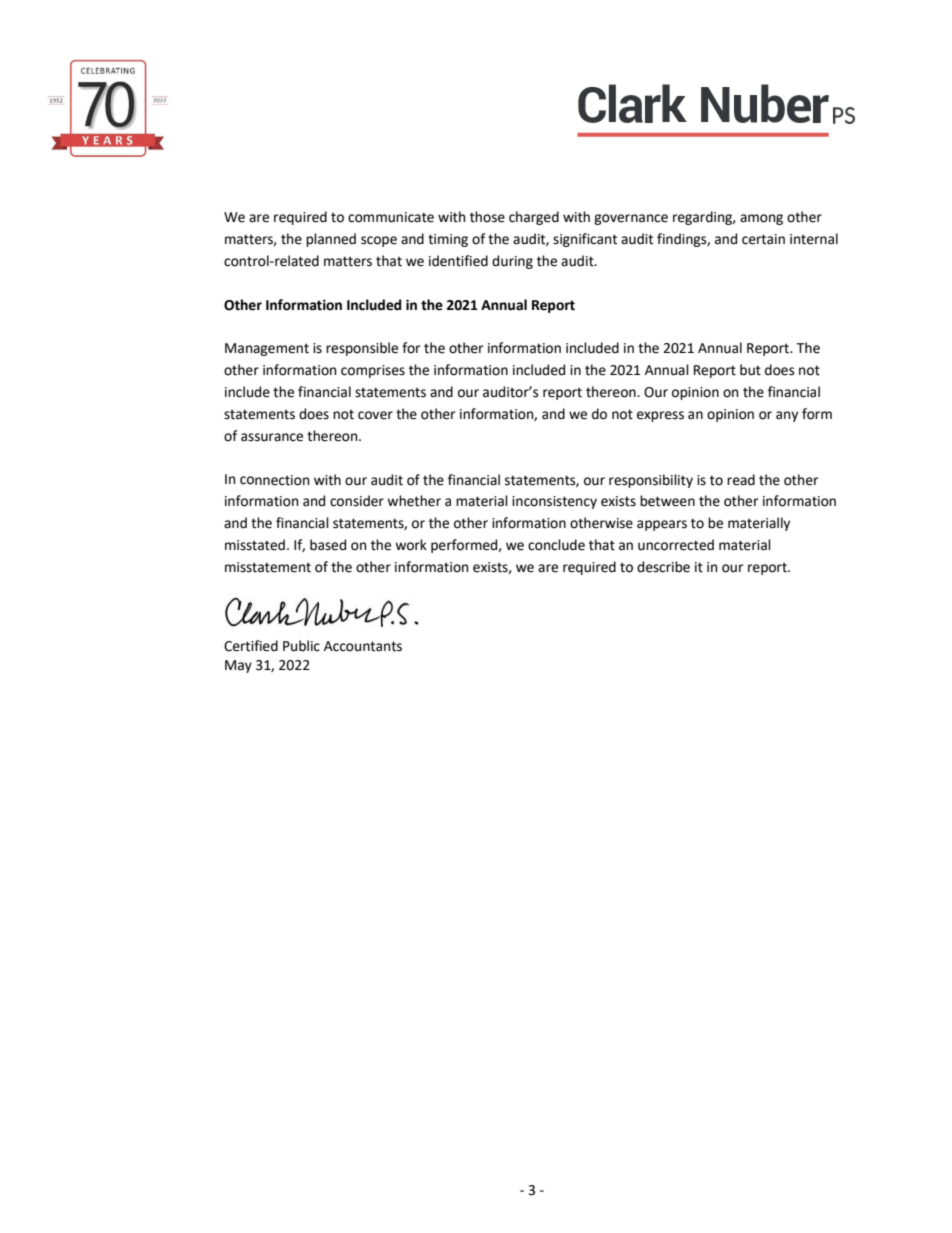 The image size is (952, 1233). Describe the element at coordinates (676, 545) in the document. I see `uncorrected` at that location.
